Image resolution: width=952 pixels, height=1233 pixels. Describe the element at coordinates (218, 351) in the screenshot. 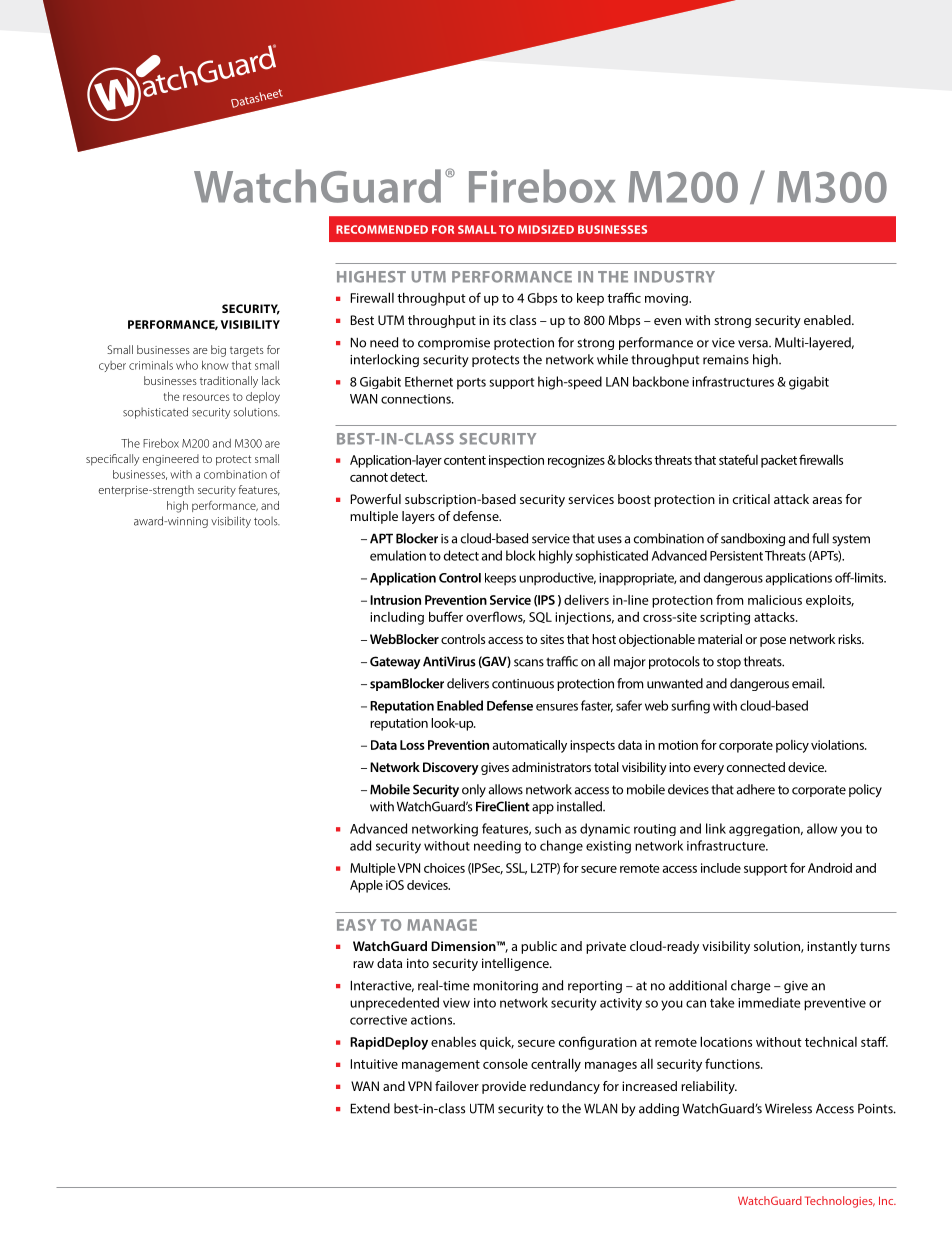

I see `big` at that location.
